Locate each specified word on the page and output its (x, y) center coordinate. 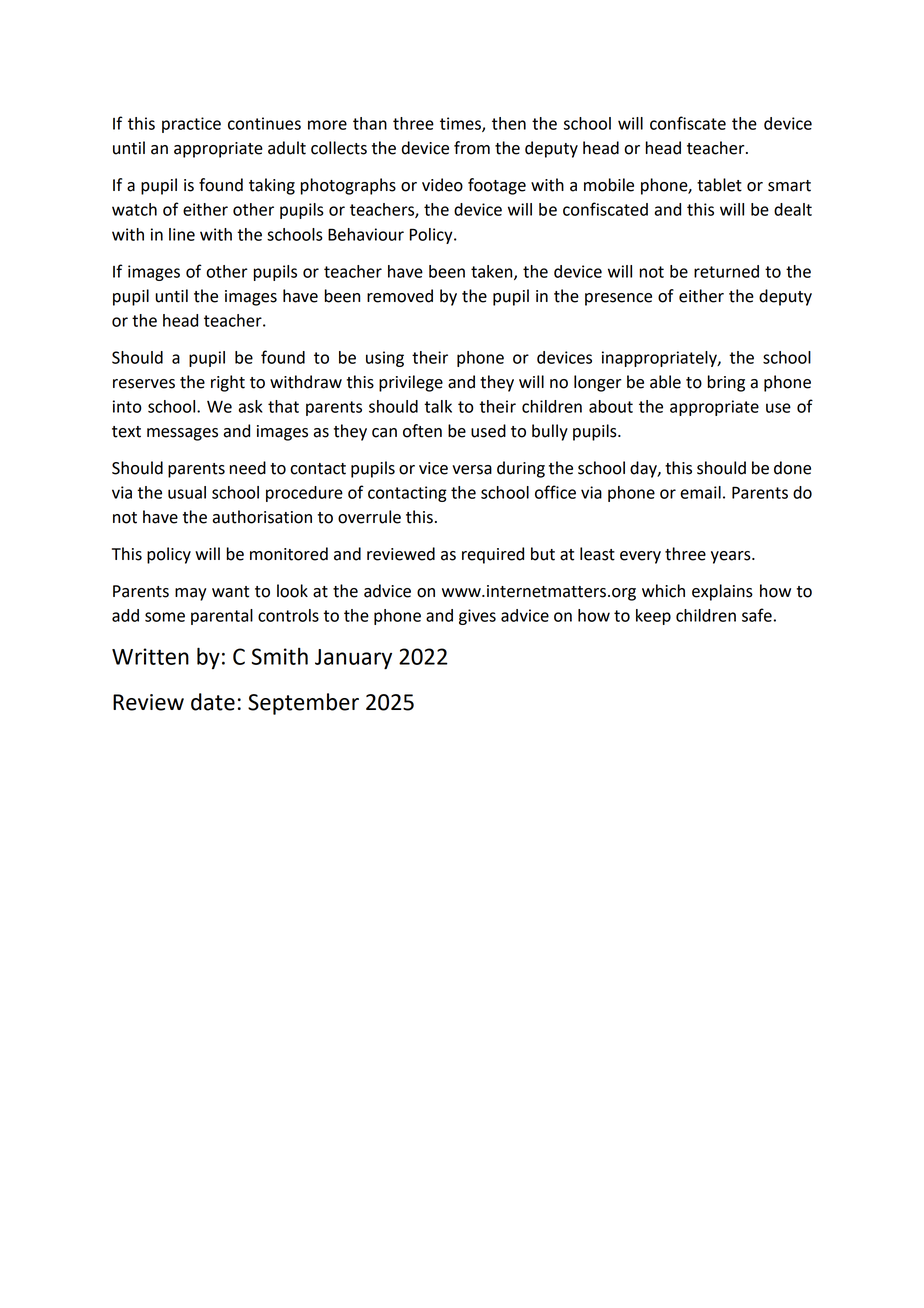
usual (187, 492)
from (472, 148)
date (213, 702)
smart (789, 186)
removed (400, 296)
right (228, 383)
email (700, 492)
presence (618, 299)
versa (472, 470)
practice (191, 125)
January (353, 659)
